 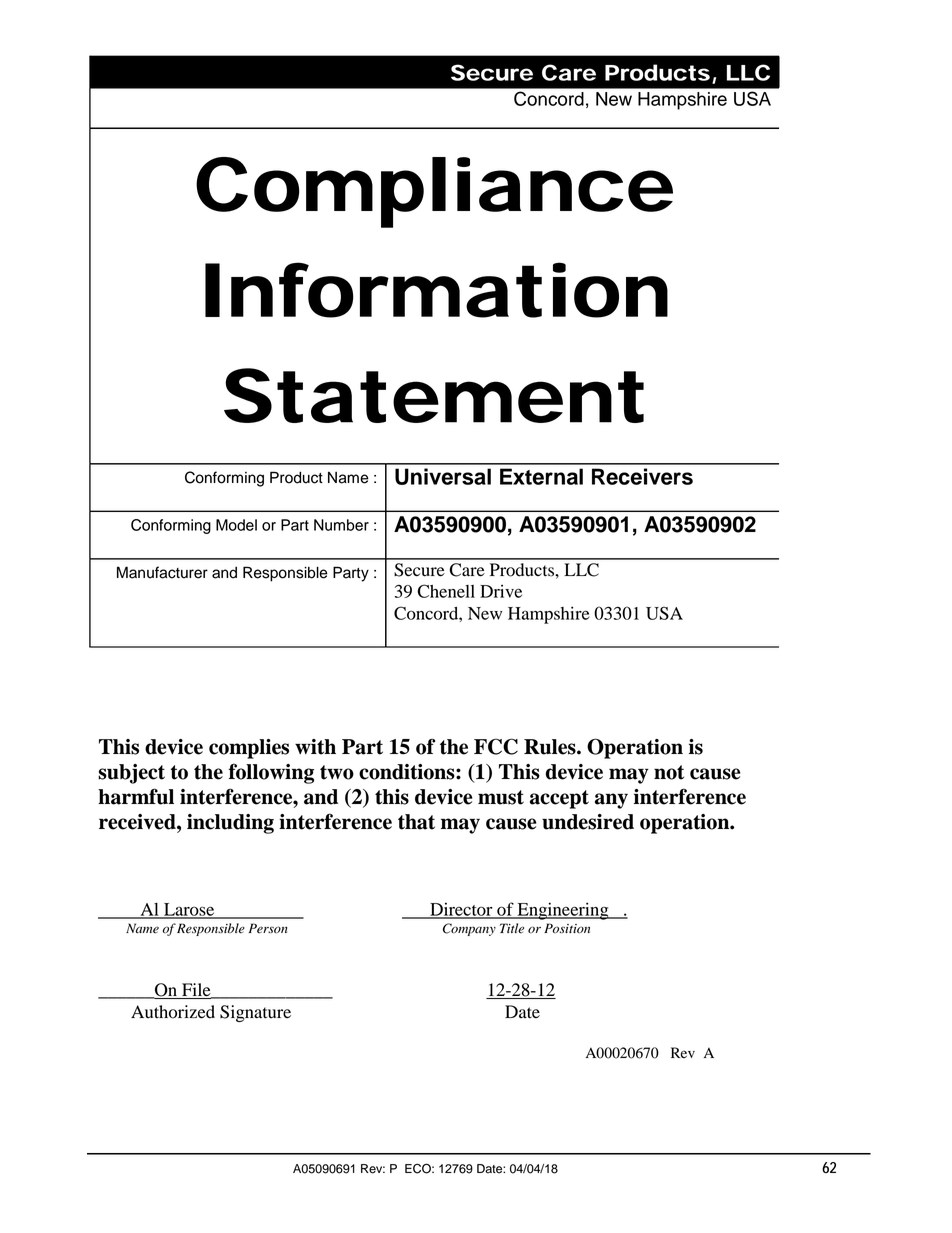 What do you see at coordinates (408, 772) in the screenshot?
I see `conditions` at bounding box center [408, 772].
